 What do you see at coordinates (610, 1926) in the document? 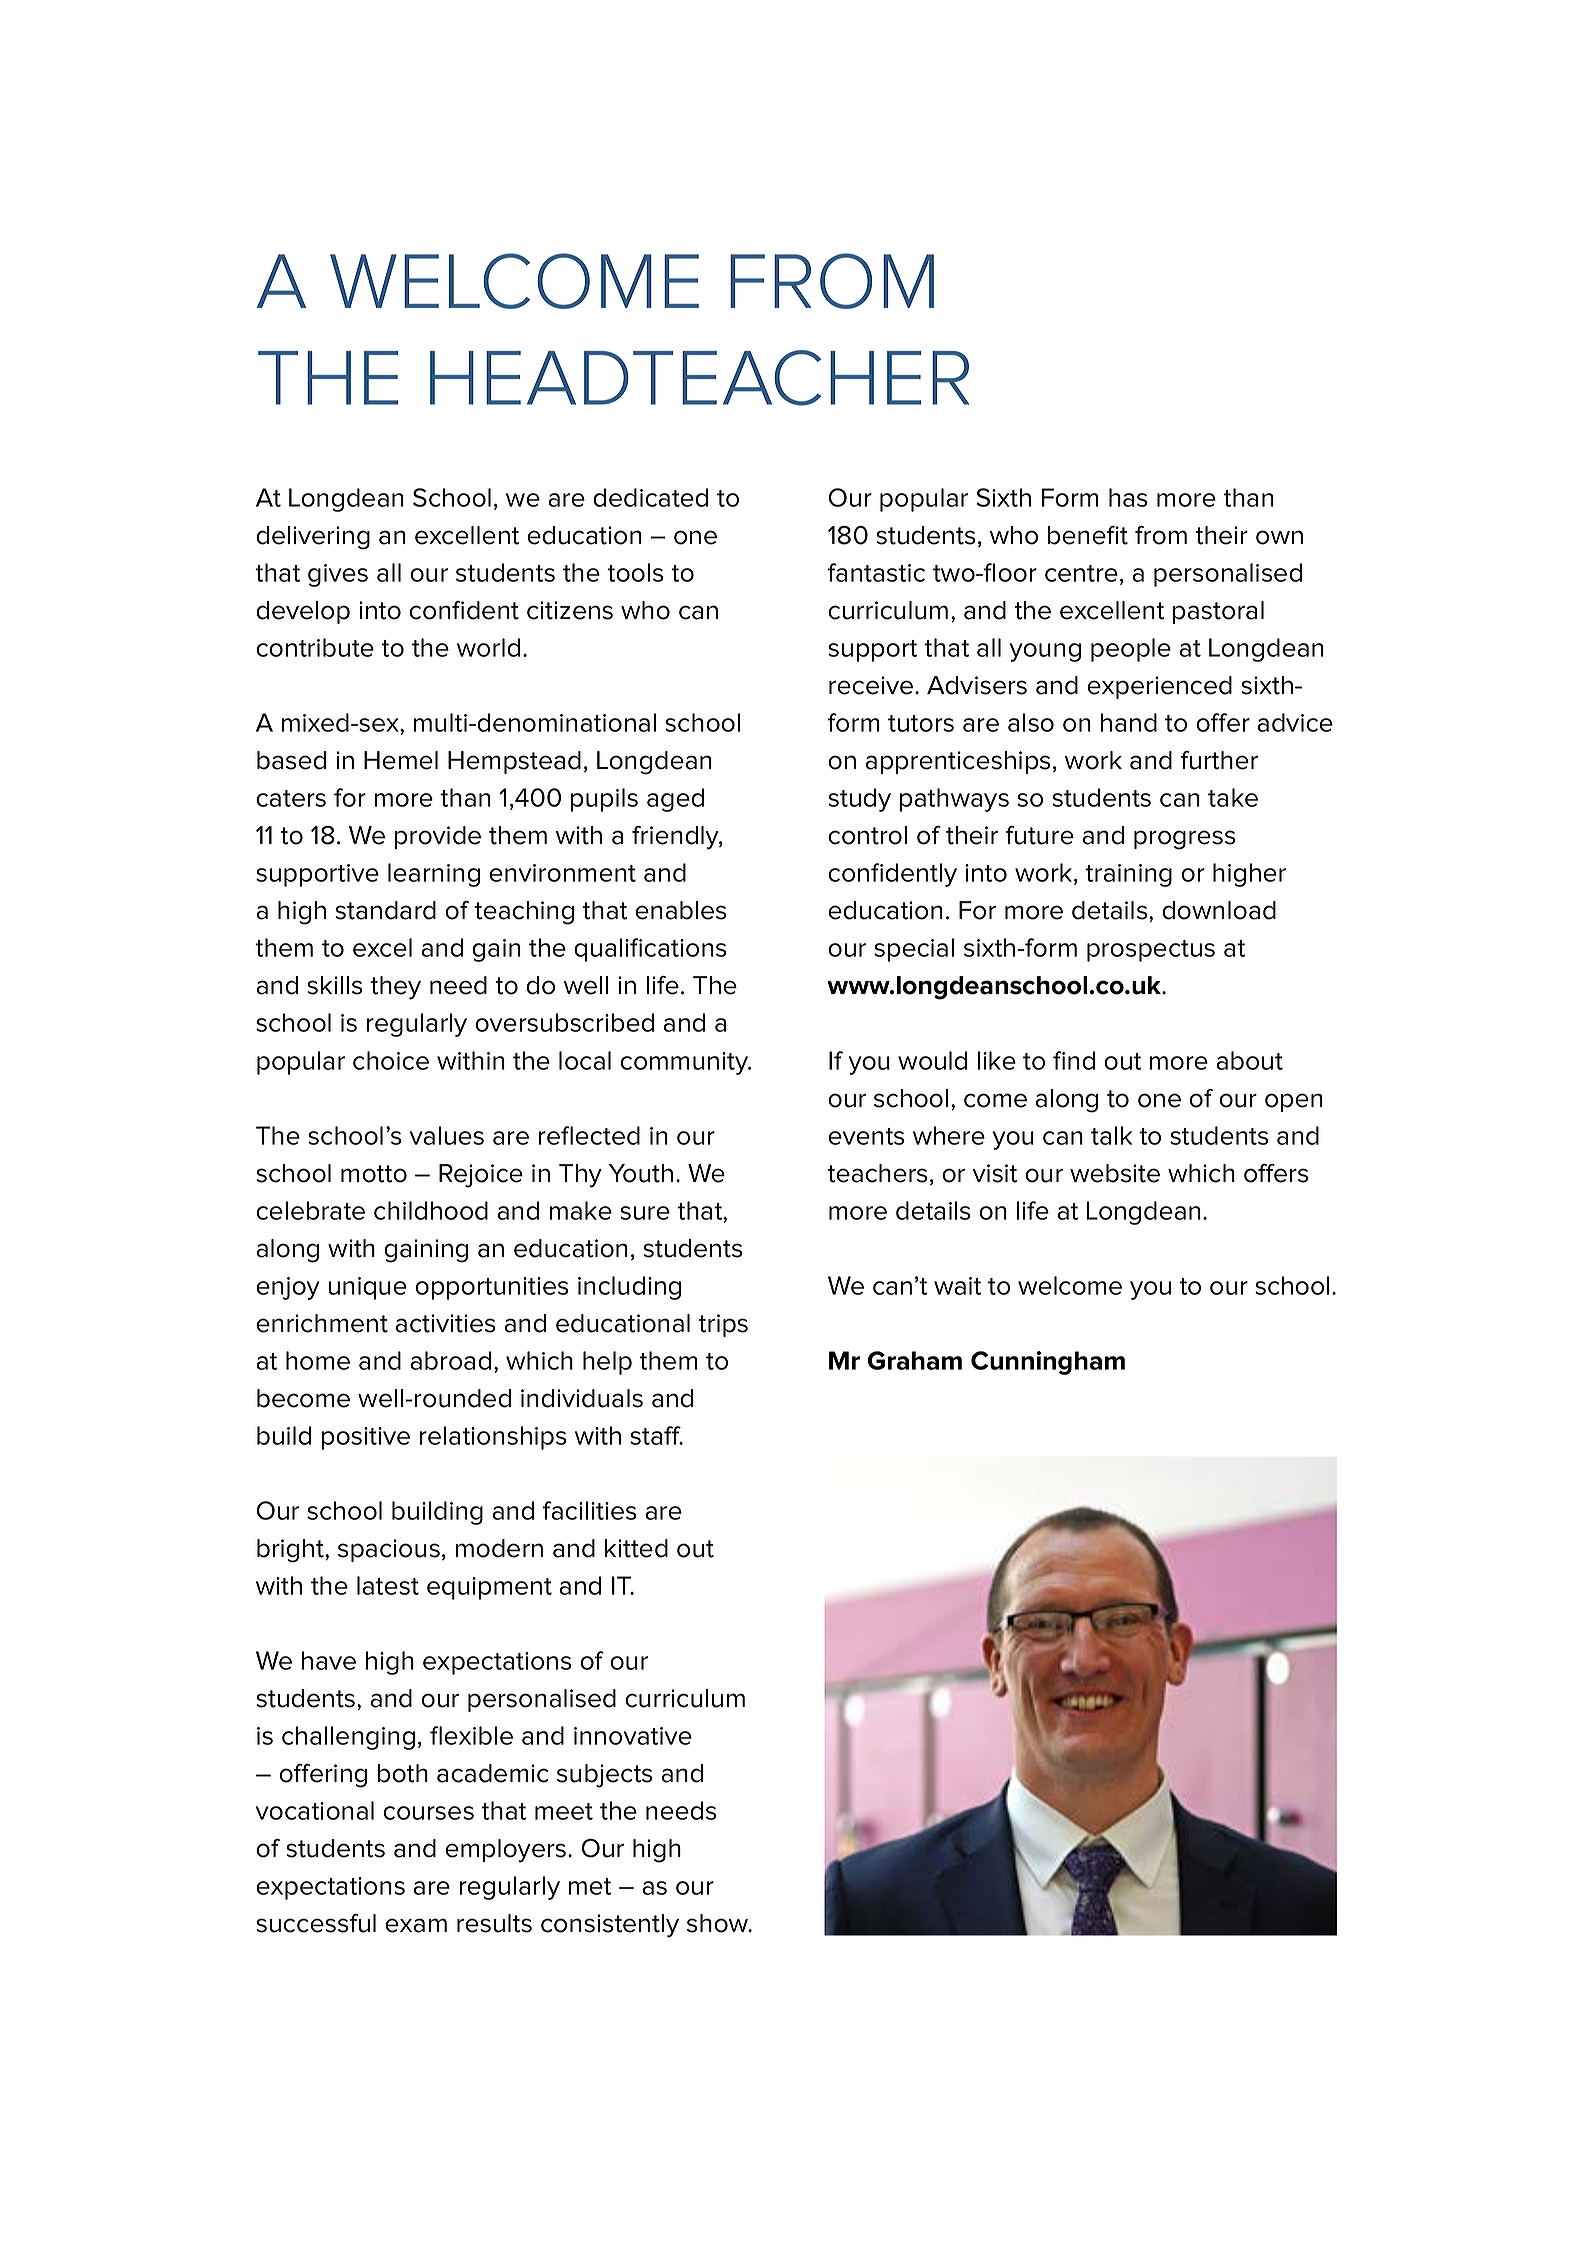
I see `consistently` at bounding box center [610, 1926].
